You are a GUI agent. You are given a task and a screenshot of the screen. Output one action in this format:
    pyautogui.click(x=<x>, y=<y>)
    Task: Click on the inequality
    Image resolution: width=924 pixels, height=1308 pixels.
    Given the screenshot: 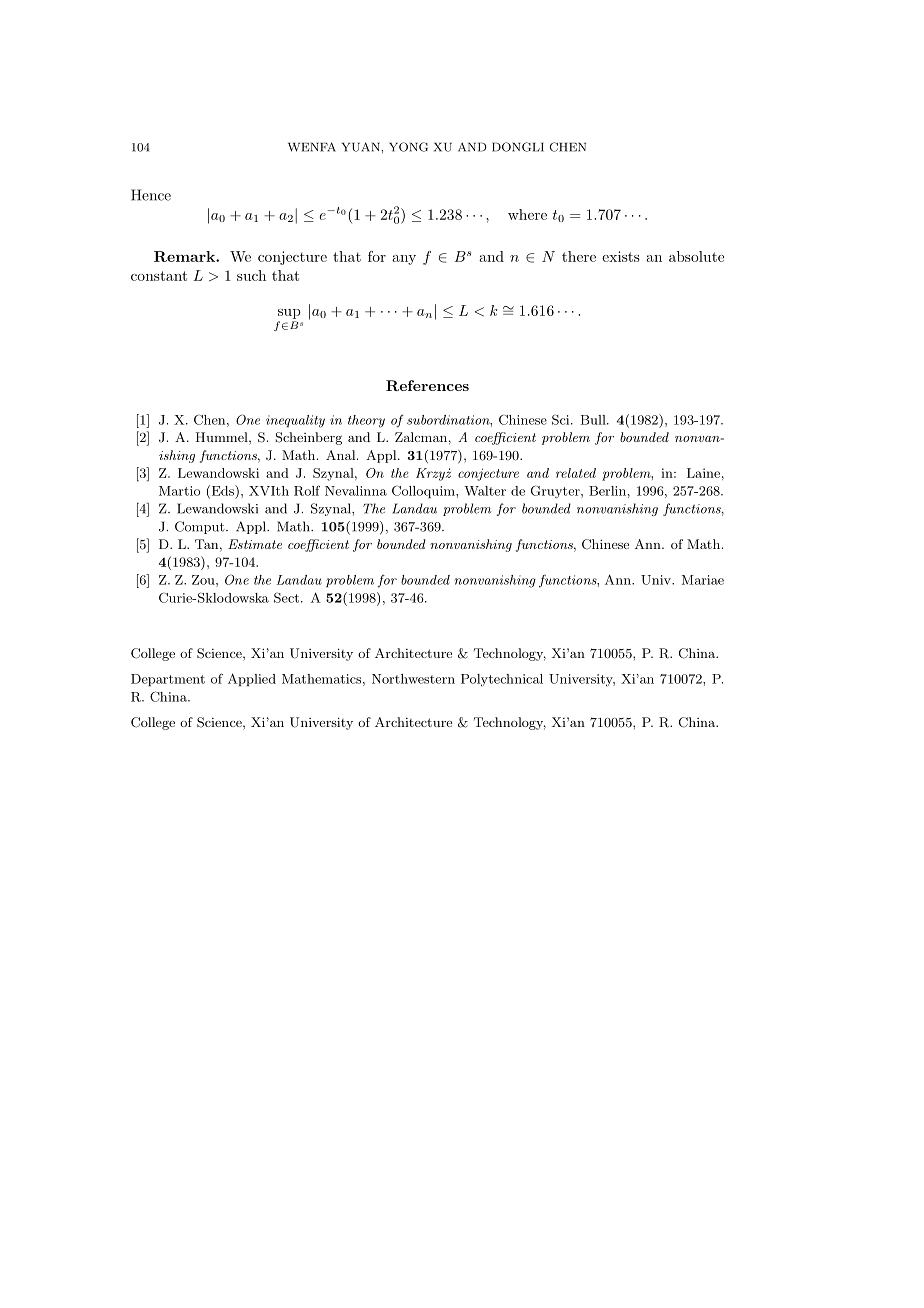 What is the action you would take?
    pyautogui.click(x=295, y=421)
